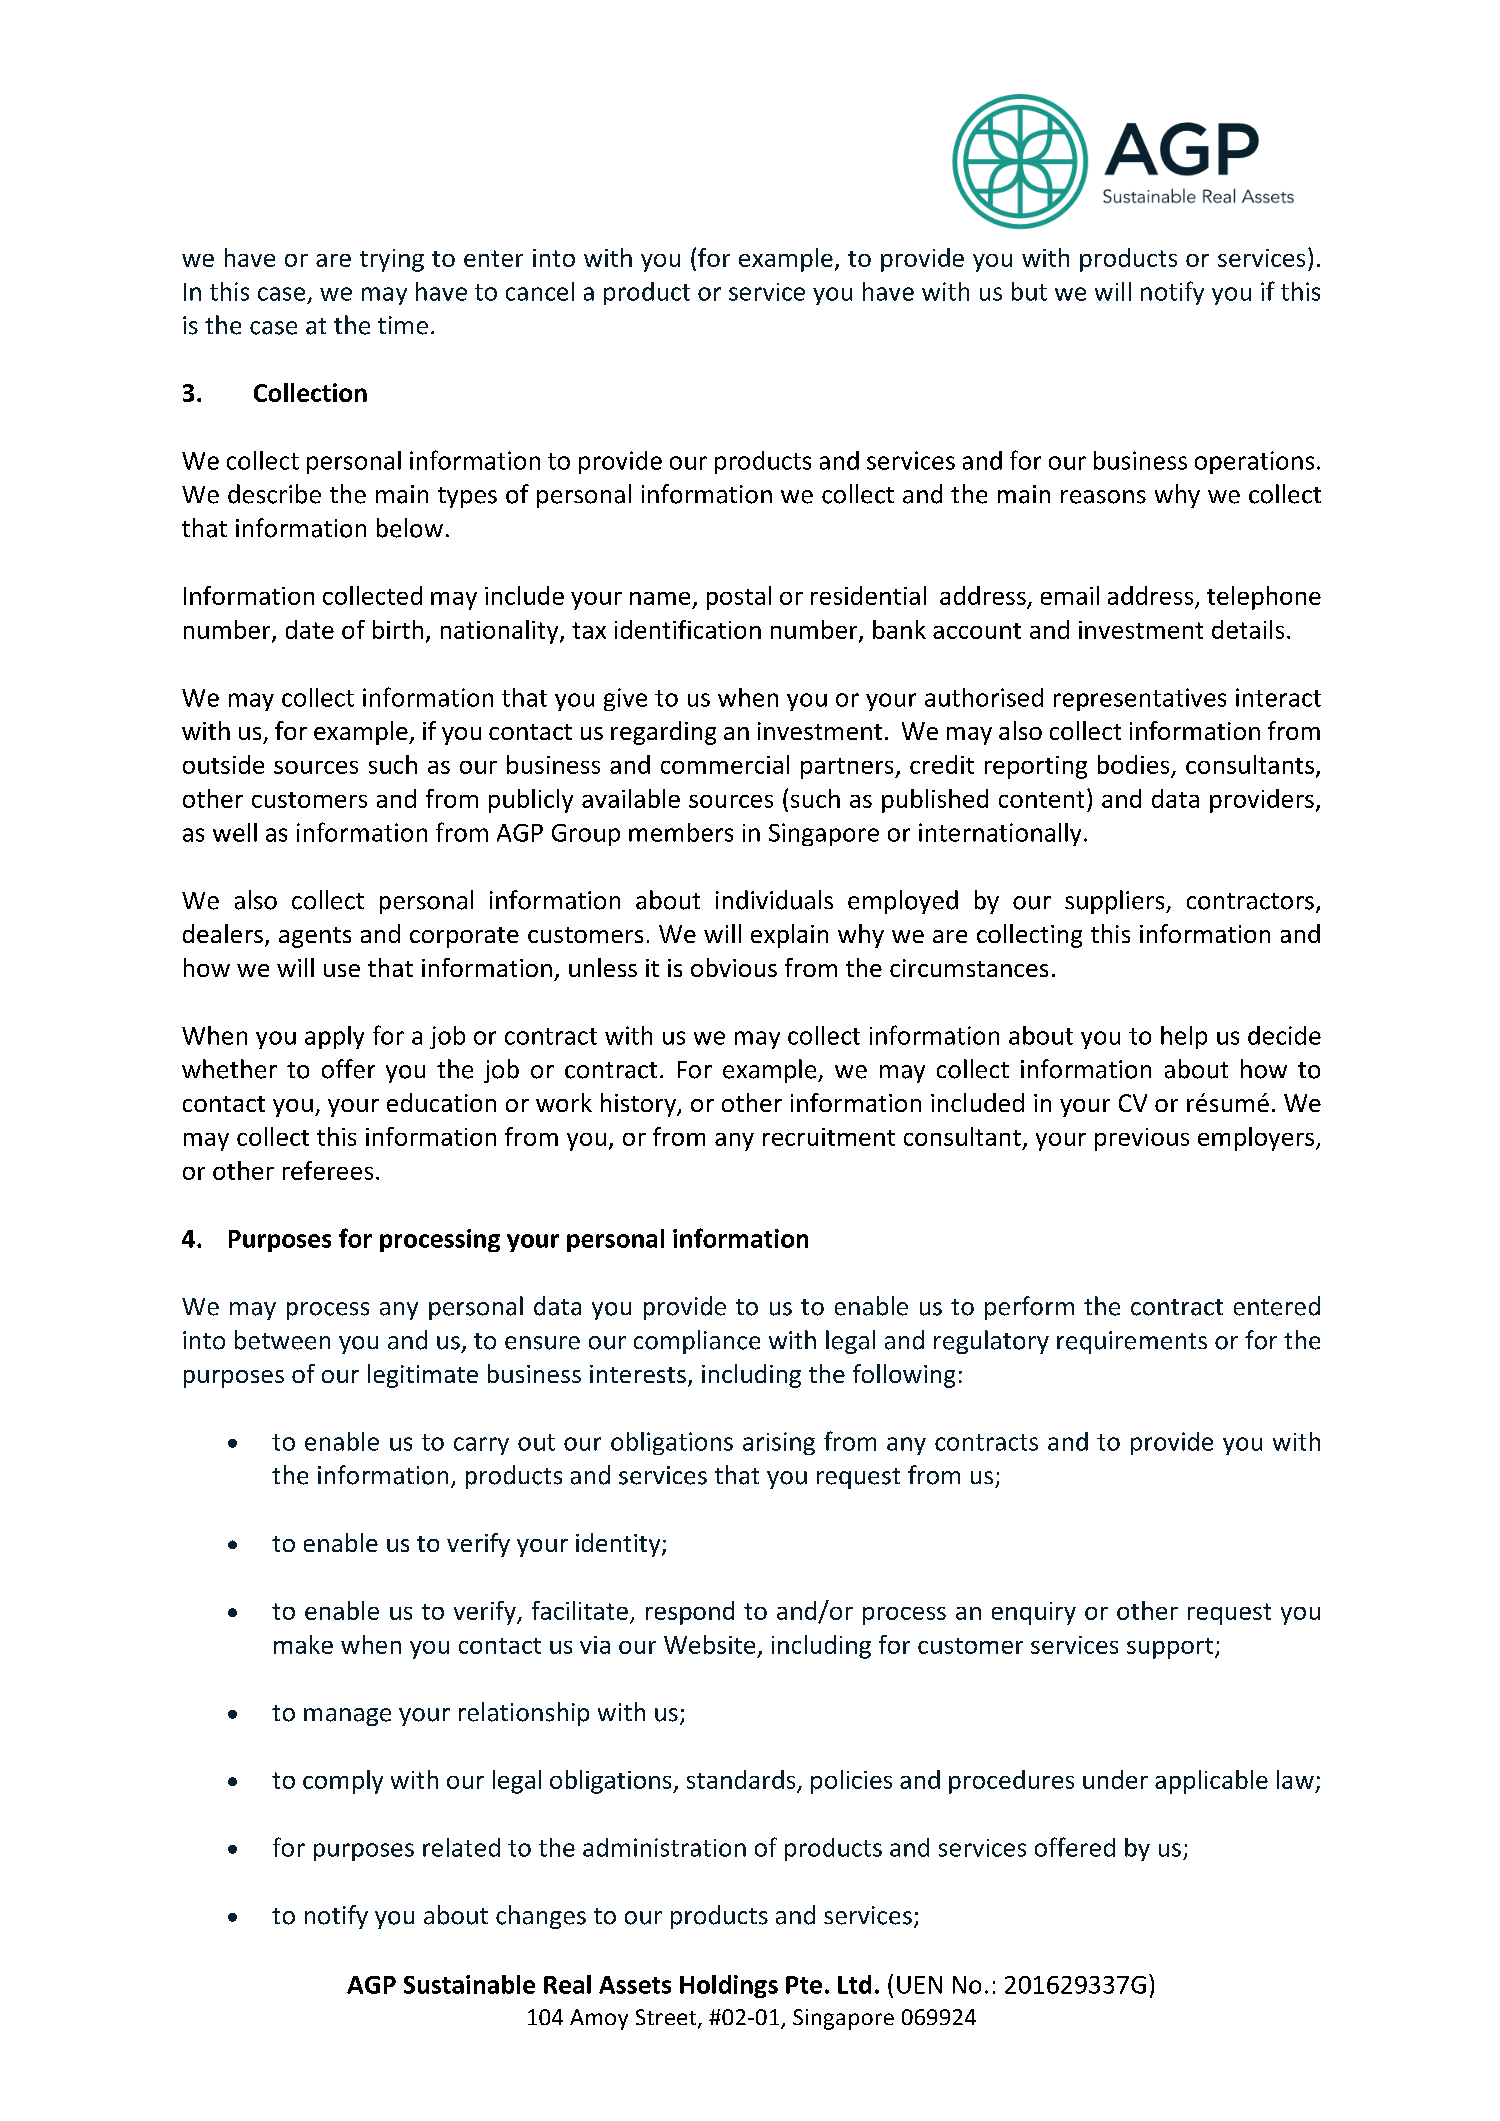  I want to click on make, so click(303, 1644).
